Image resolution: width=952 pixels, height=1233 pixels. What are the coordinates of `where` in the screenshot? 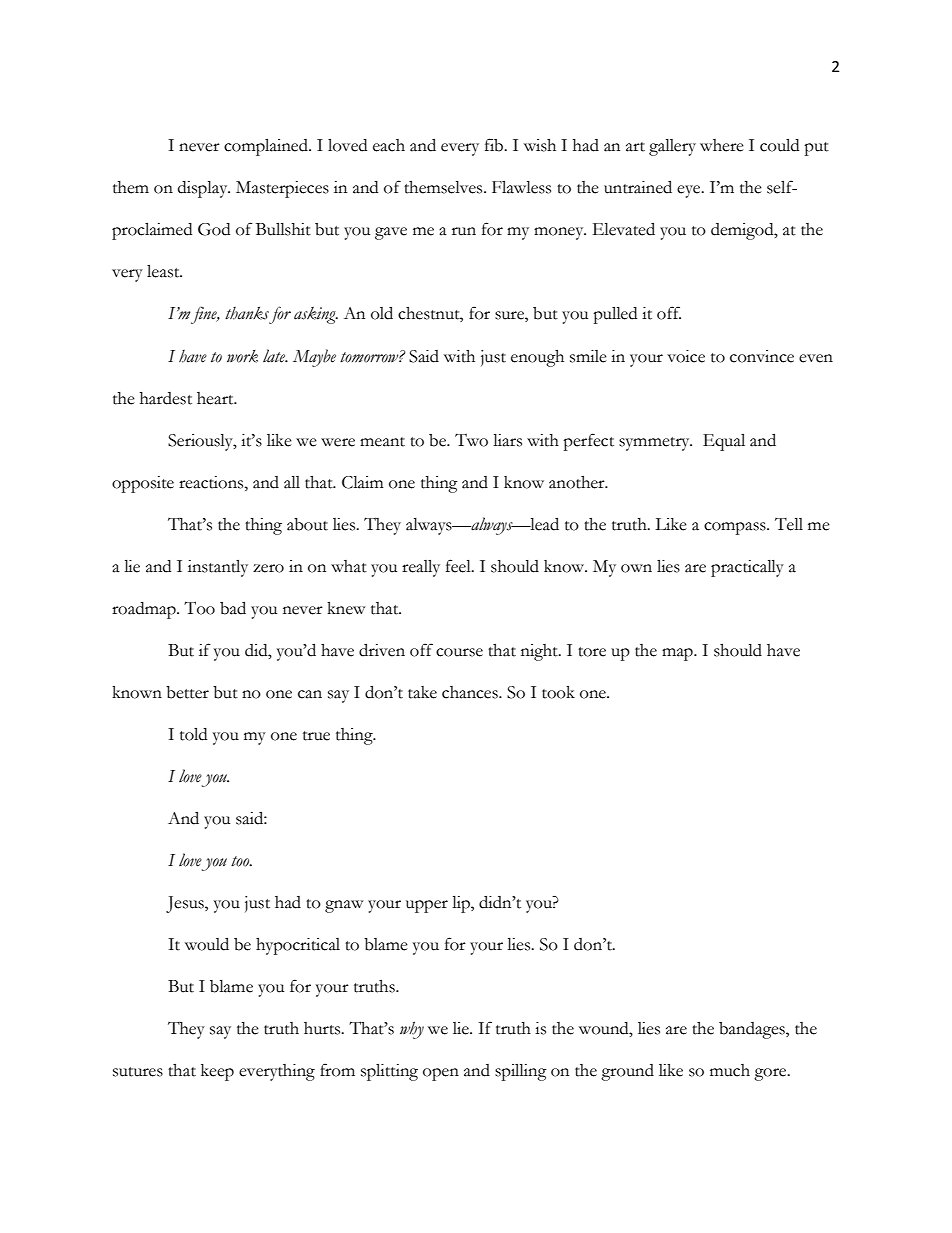 It's located at (722, 145).
